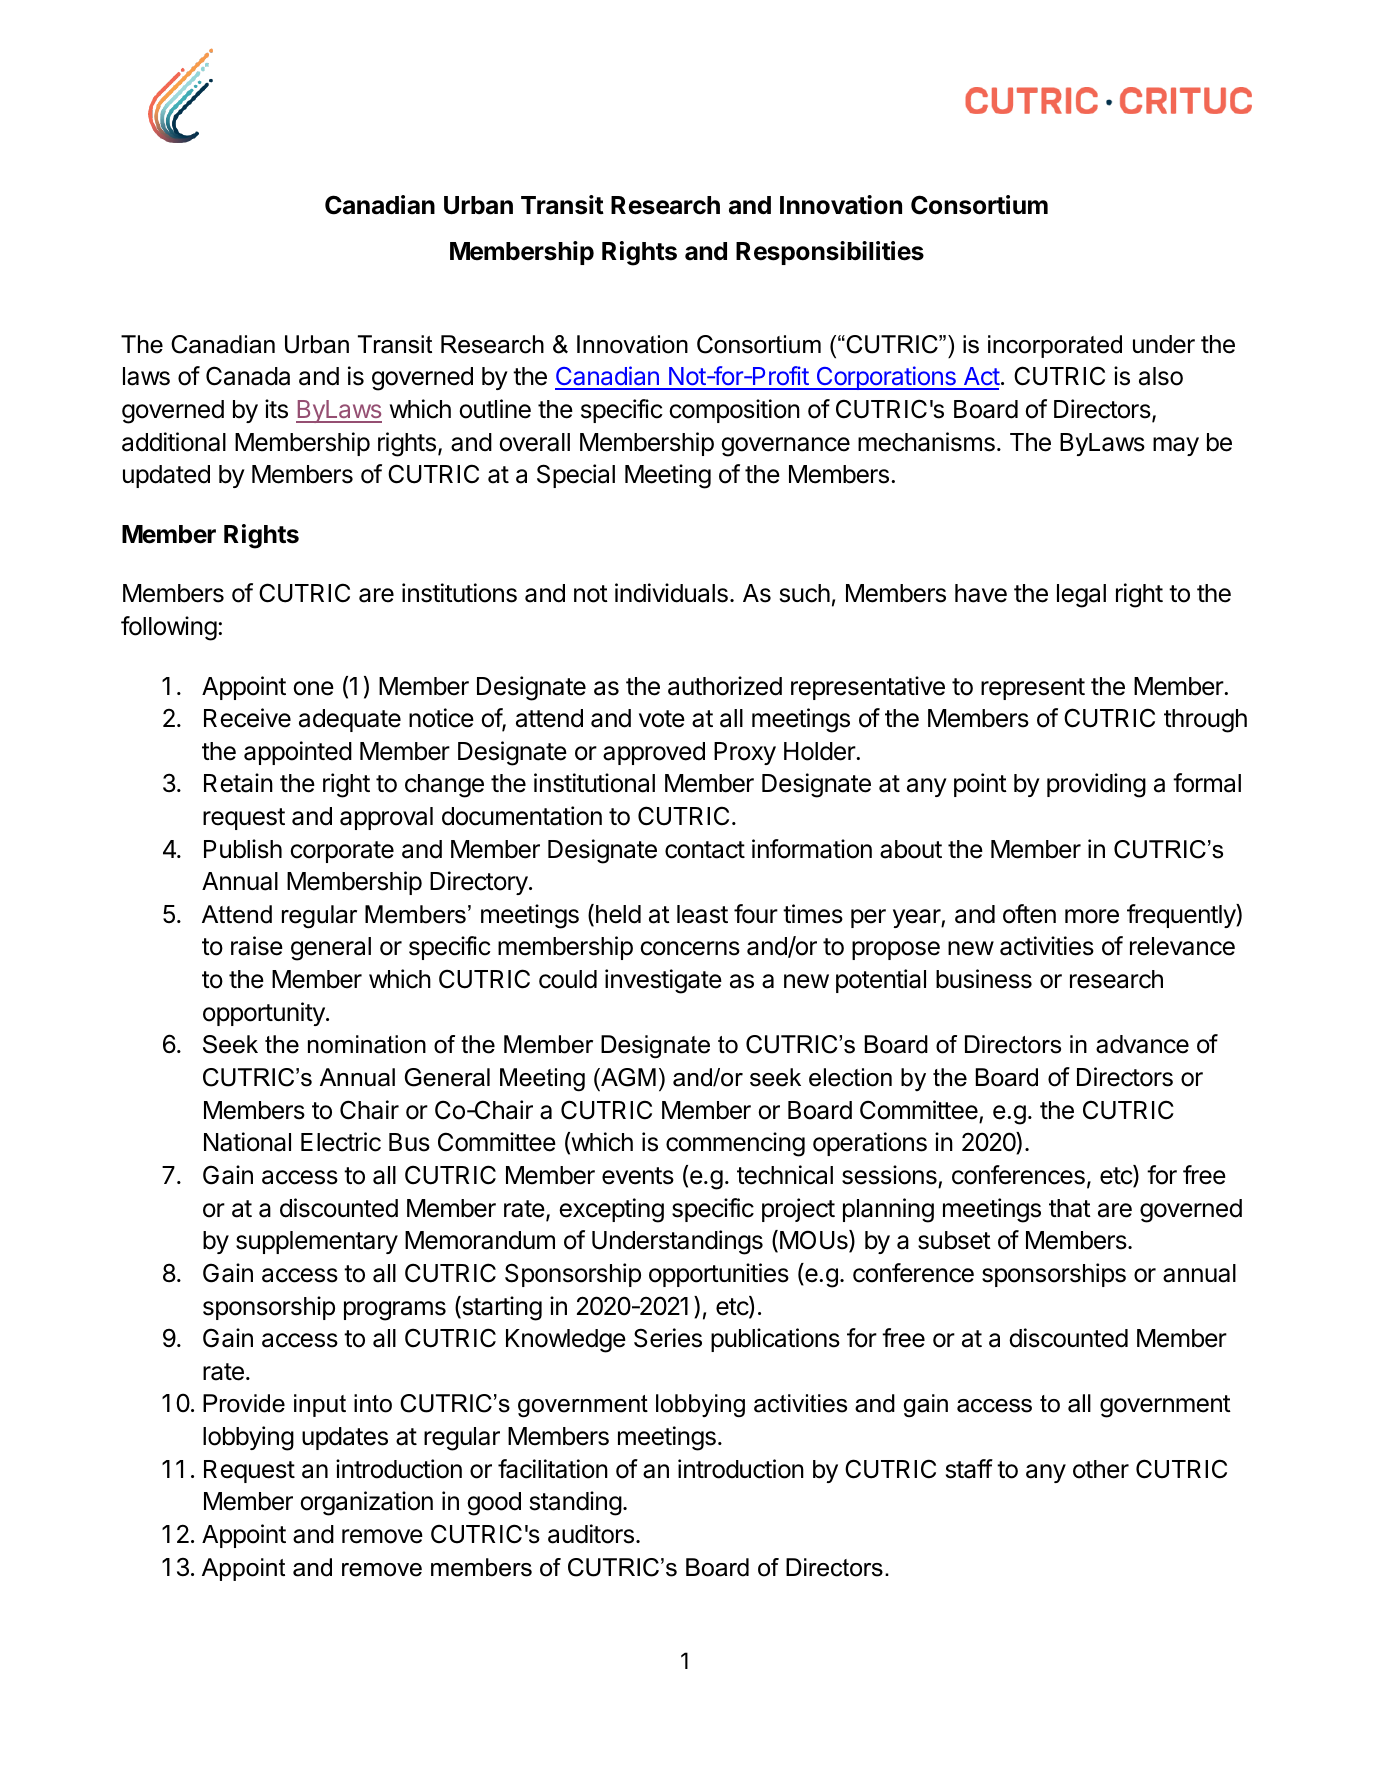 The image size is (1373, 1777). Describe the element at coordinates (265, 1014) in the document. I see `opportunity` at that location.
